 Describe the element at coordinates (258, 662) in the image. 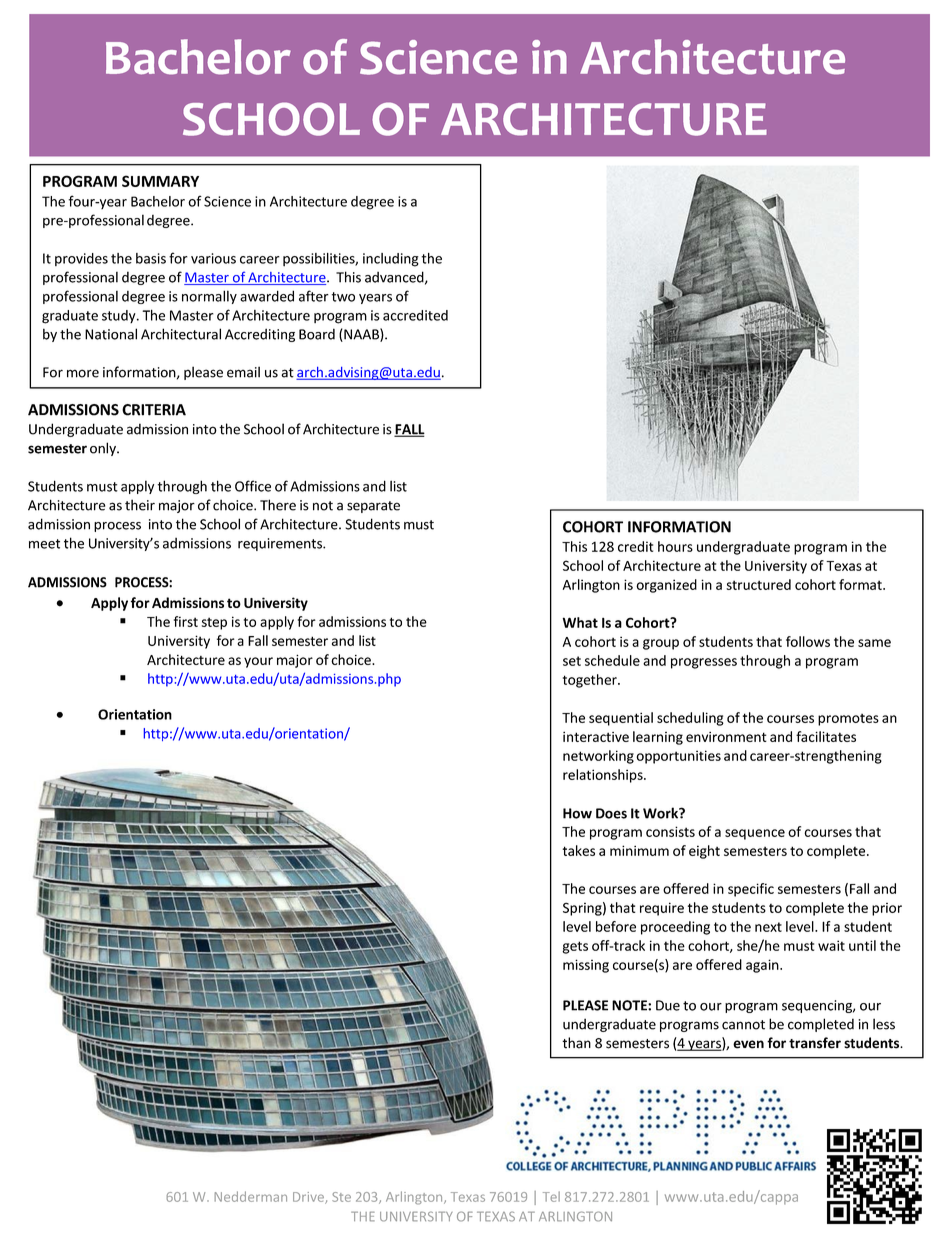

I see `your` at that location.
